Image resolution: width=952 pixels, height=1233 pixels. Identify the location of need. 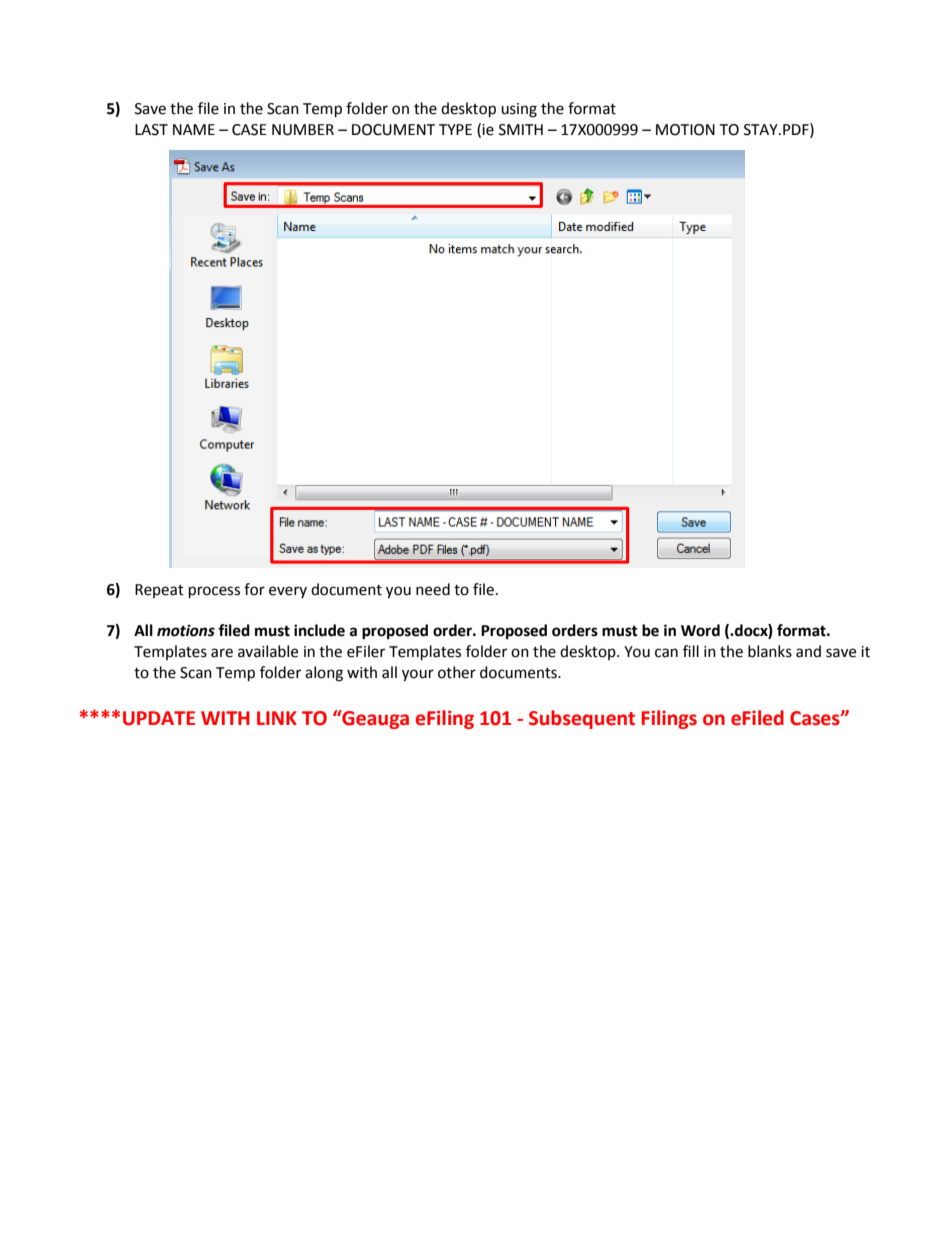
(433, 589).
